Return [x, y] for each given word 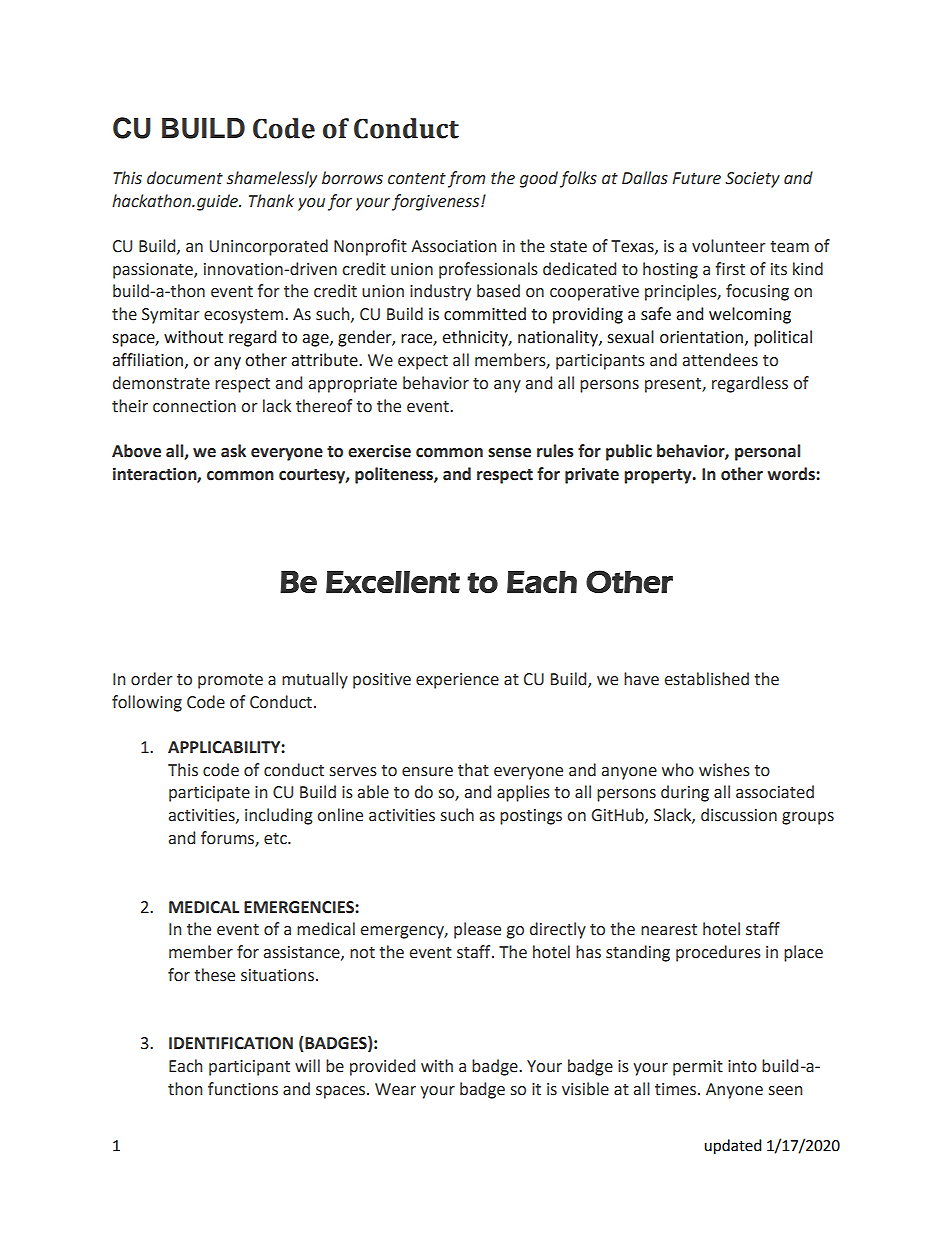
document [185, 178]
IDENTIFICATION [231, 1043]
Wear [395, 1089]
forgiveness [437, 202]
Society [752, 180]
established [706, 679]
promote [230, 681]
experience [457, 681]
